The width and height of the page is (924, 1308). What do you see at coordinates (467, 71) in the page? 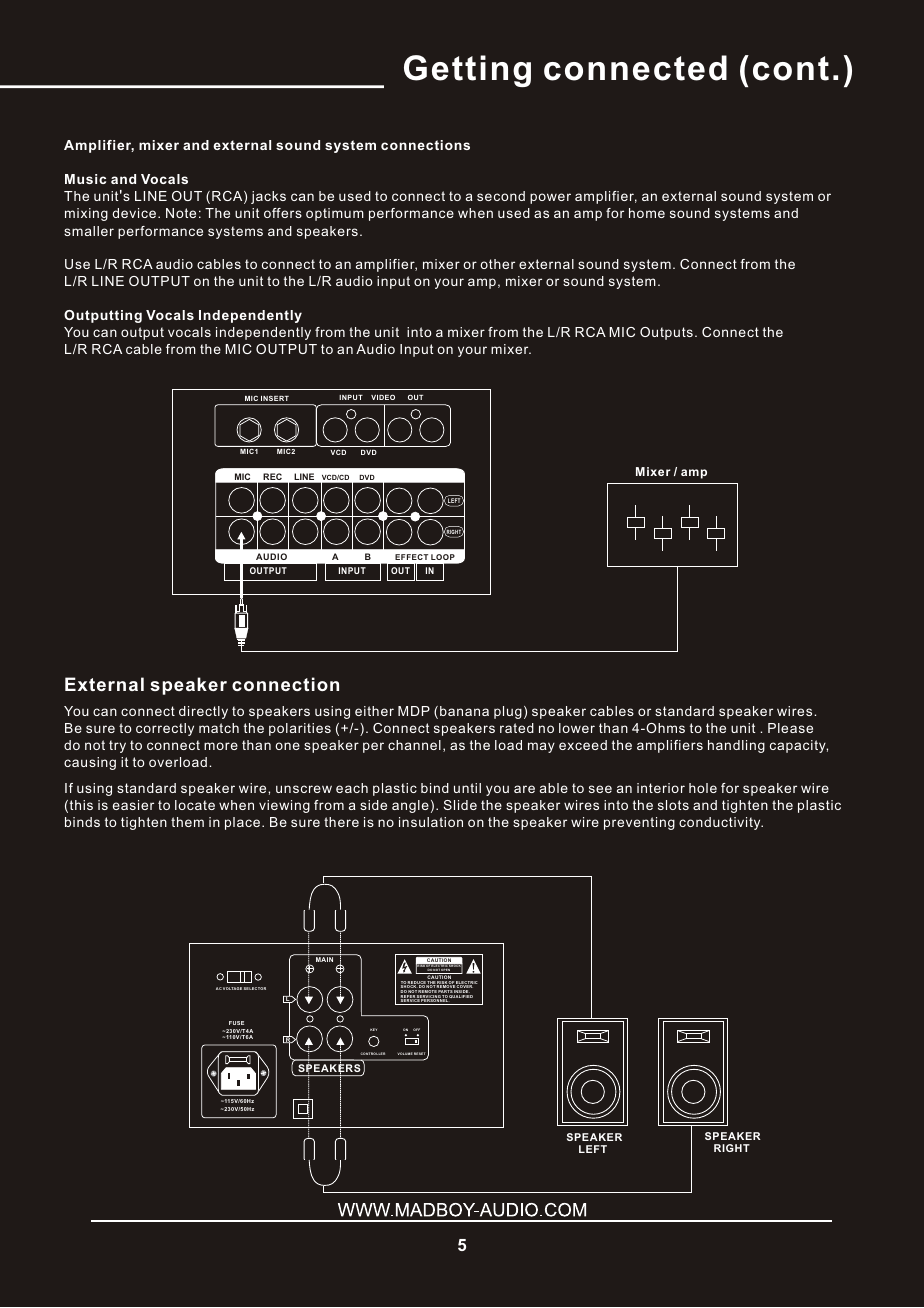
I see `Getting` at bounding box center [467, 71].
